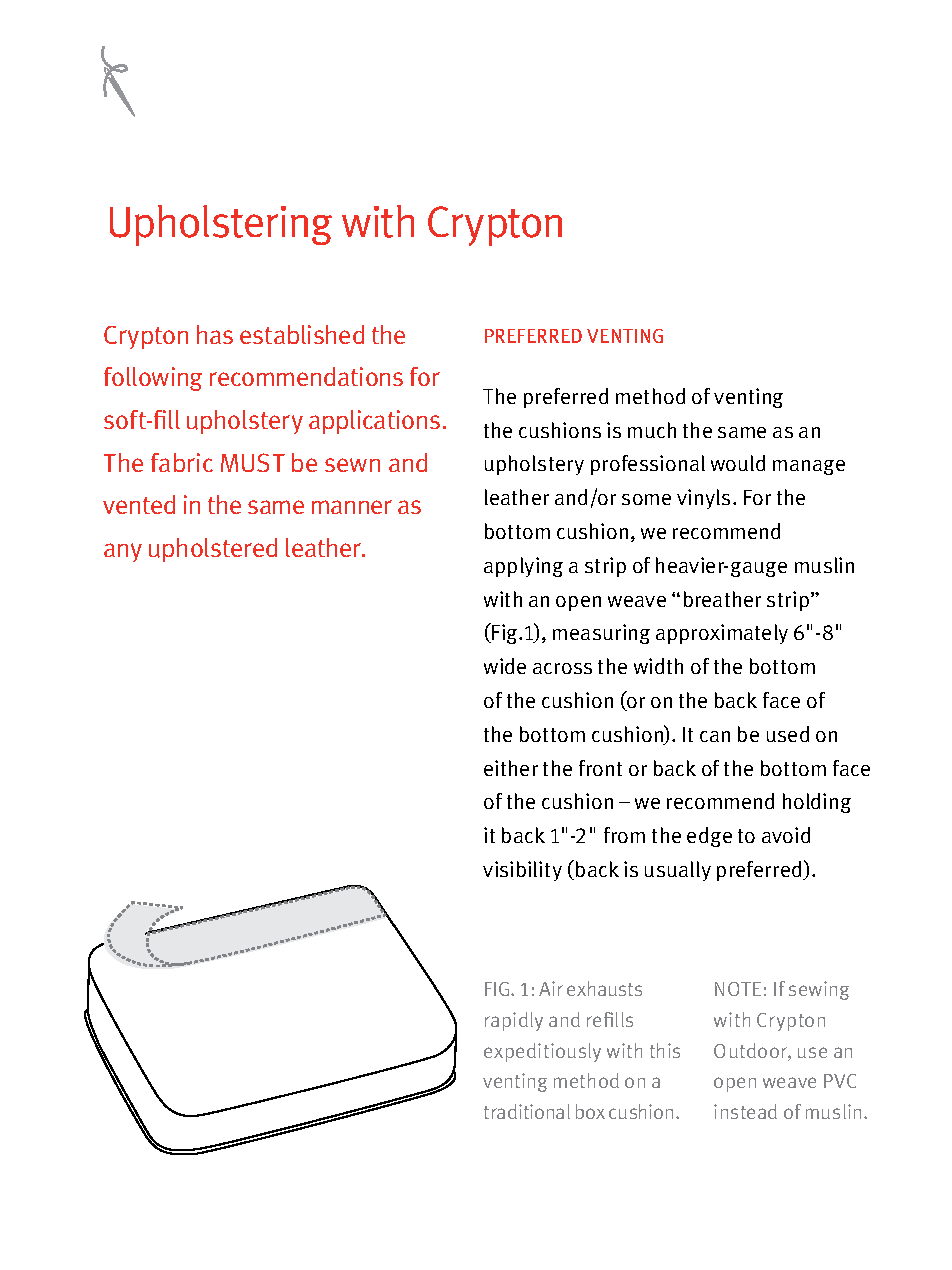 This screenshot has width=952, height=1270. I want to click on has, so click(215, 334).
